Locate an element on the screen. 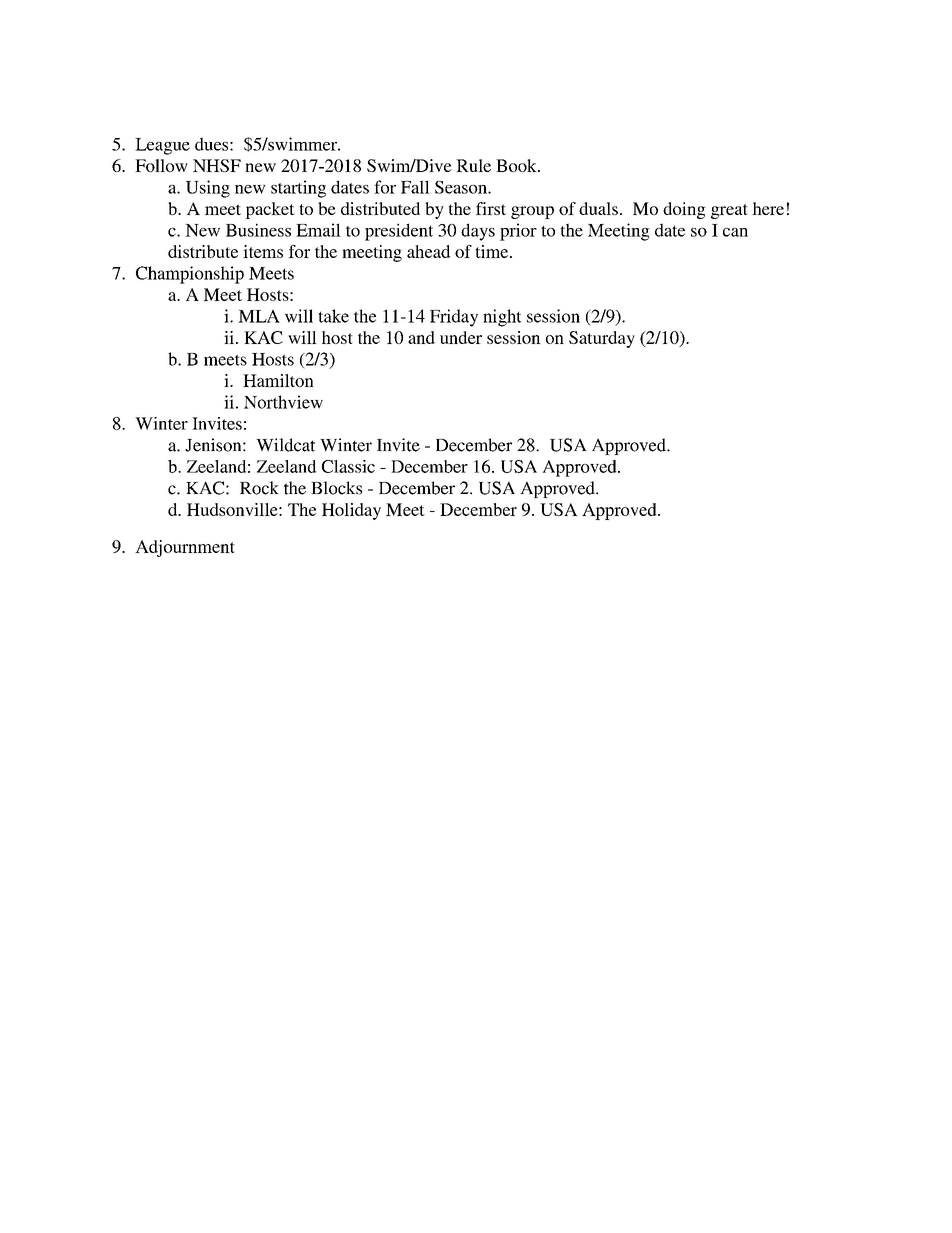 The width and height of the screenshot is (952, 1233). Follow is located at coordinates (161, 165).
